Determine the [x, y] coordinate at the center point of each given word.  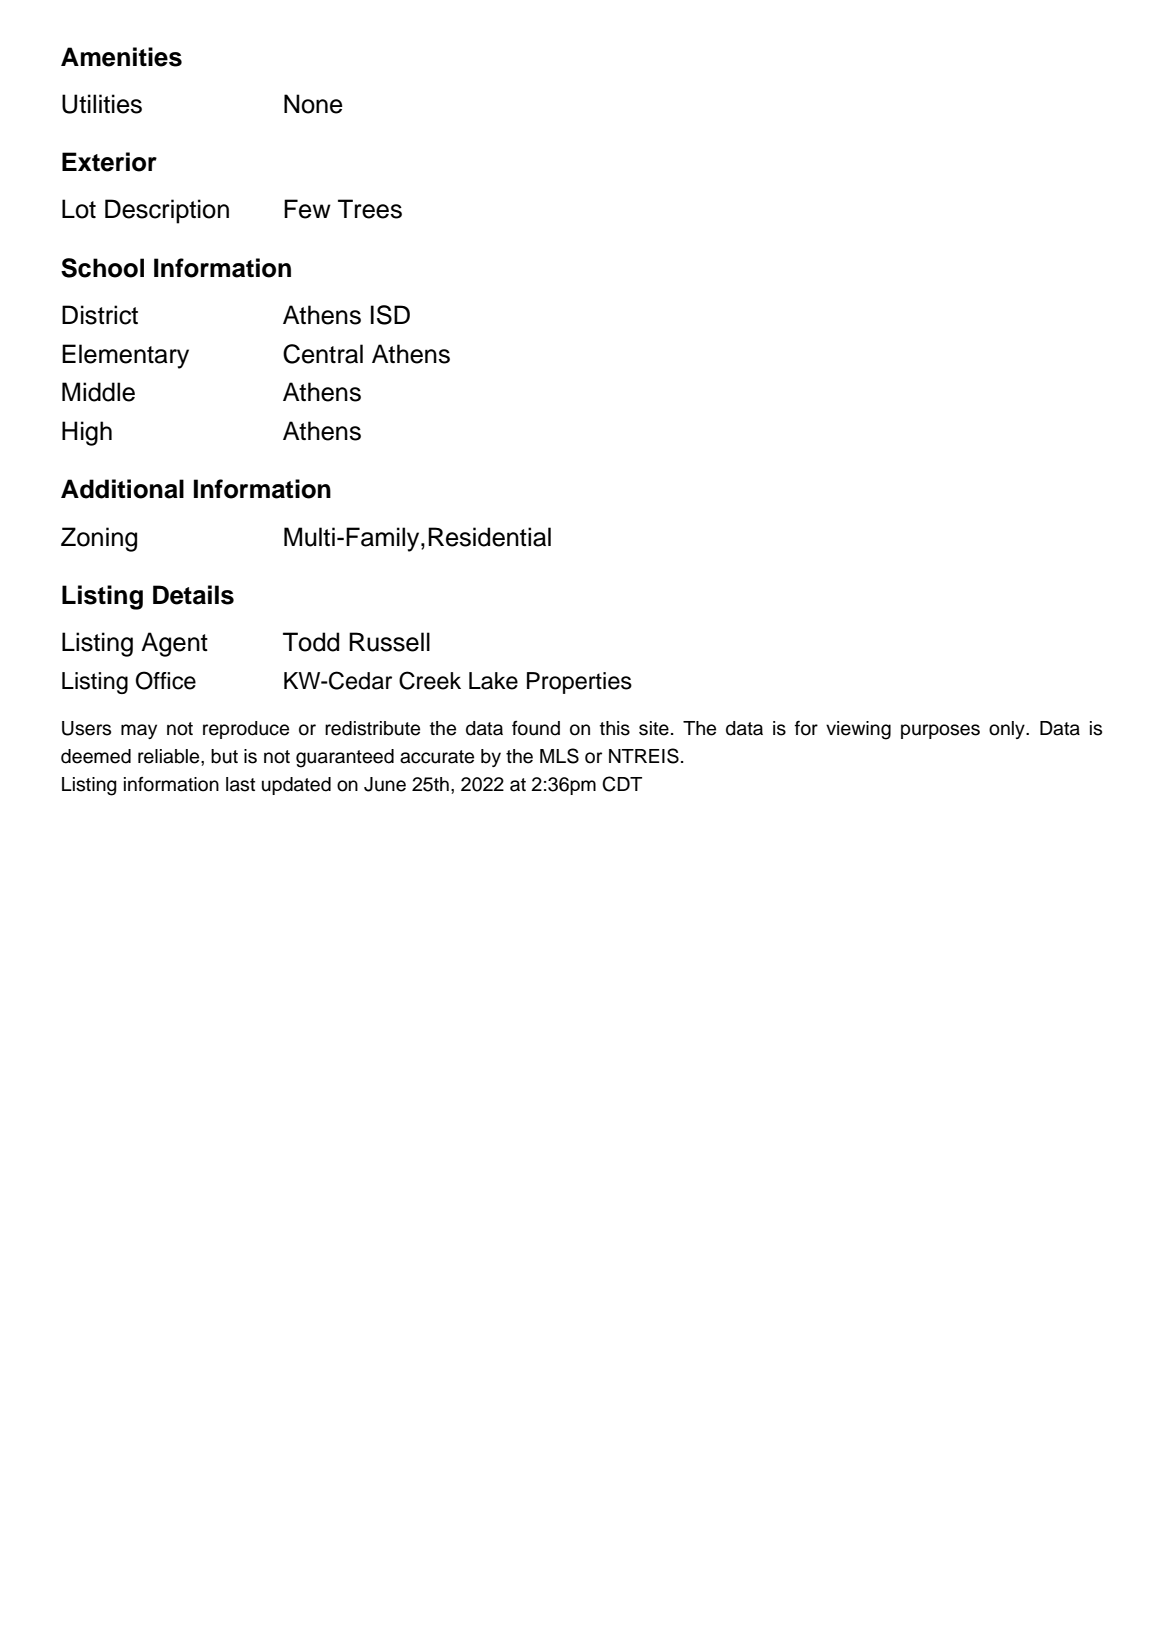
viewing [858, 730]
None [313, 104]
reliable [170, 756]
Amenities [121, 57]
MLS [559, 756]
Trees [370, 209]
